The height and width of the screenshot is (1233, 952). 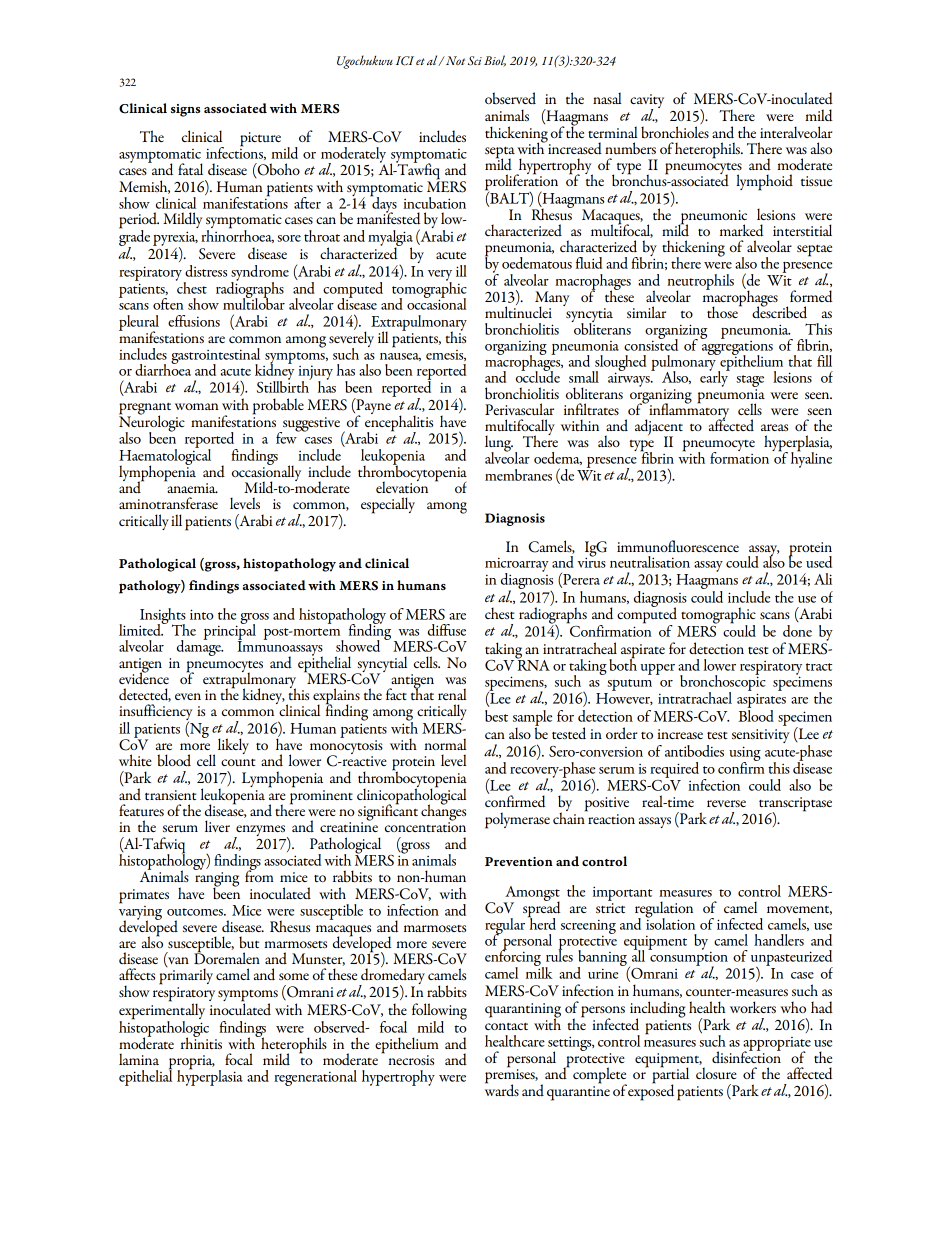 I want to click on signs, so click(x=185, y=110).
